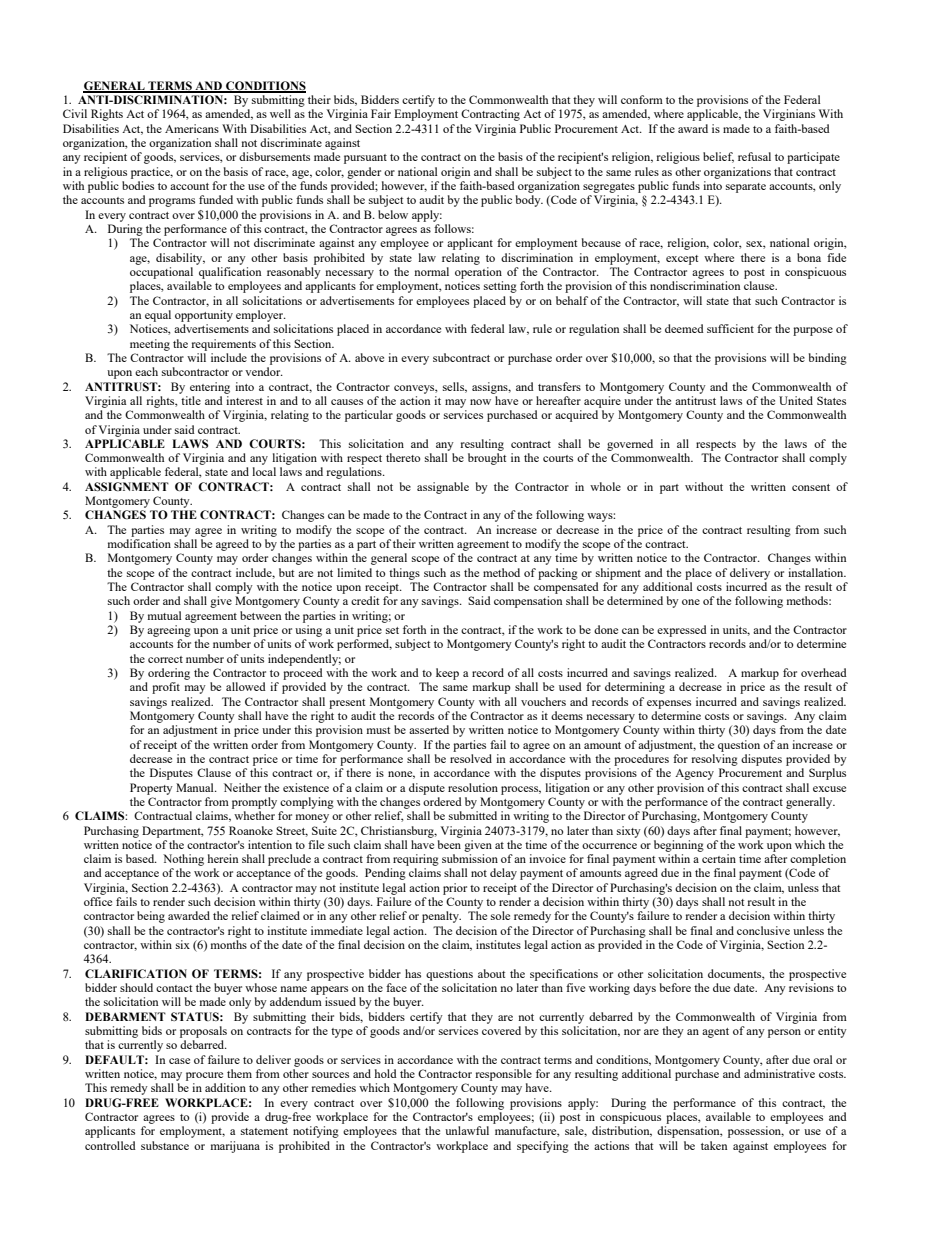 The width and height of the page is (952, 1233). Describe the element at coordinates (467, 1130) in the page. I see `unlawful` at that location.
